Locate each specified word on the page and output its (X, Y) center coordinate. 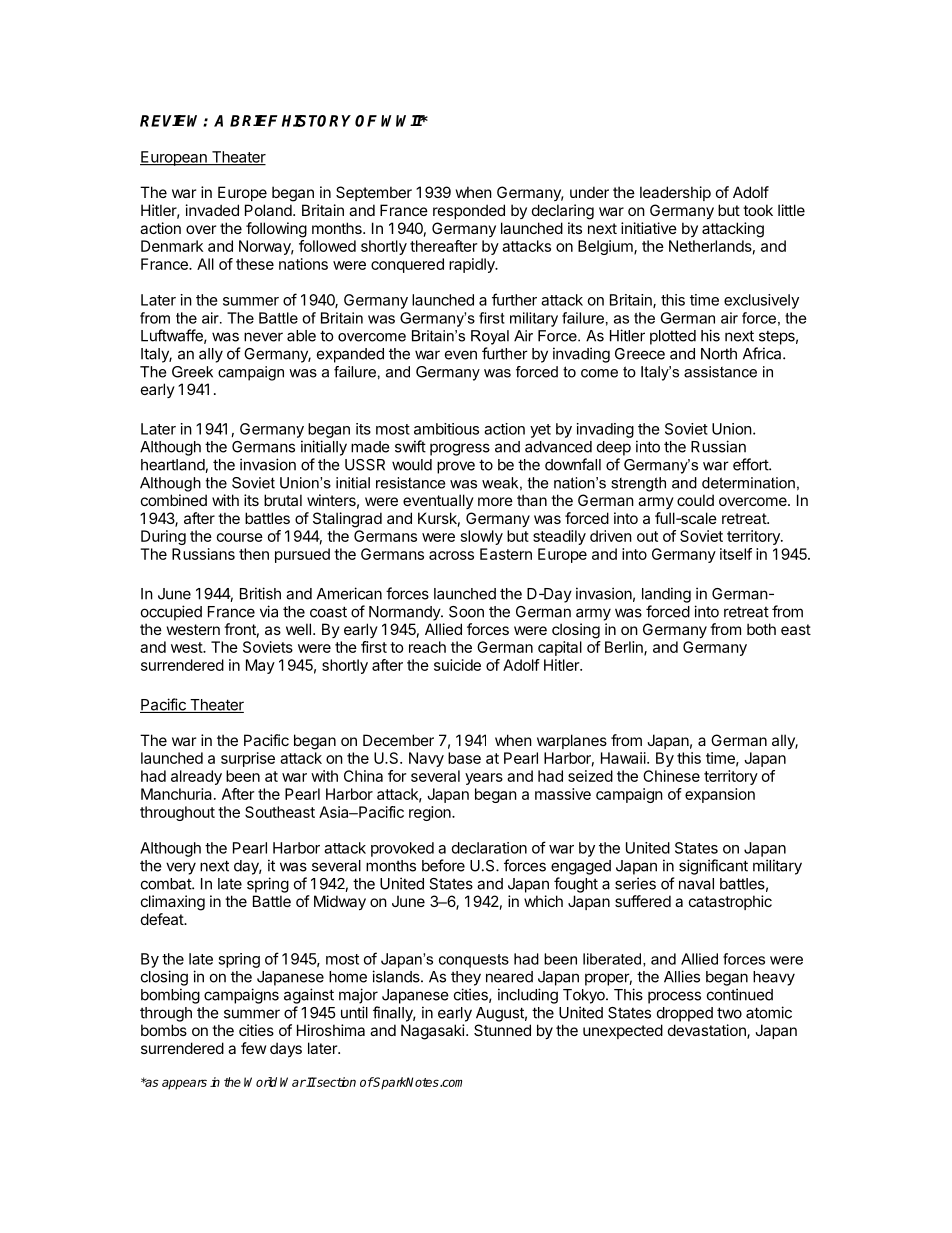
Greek (192, 372)
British (260, 593)
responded (469, 211)
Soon (466, 612)
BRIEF (254, 121)
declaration (489, 848)
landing (666, 595)
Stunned (502, 1030)
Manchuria (178, 794)
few (253, 1048)
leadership (675, 193)
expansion (720, 795)
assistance (720, 372)
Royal (490, 337)
